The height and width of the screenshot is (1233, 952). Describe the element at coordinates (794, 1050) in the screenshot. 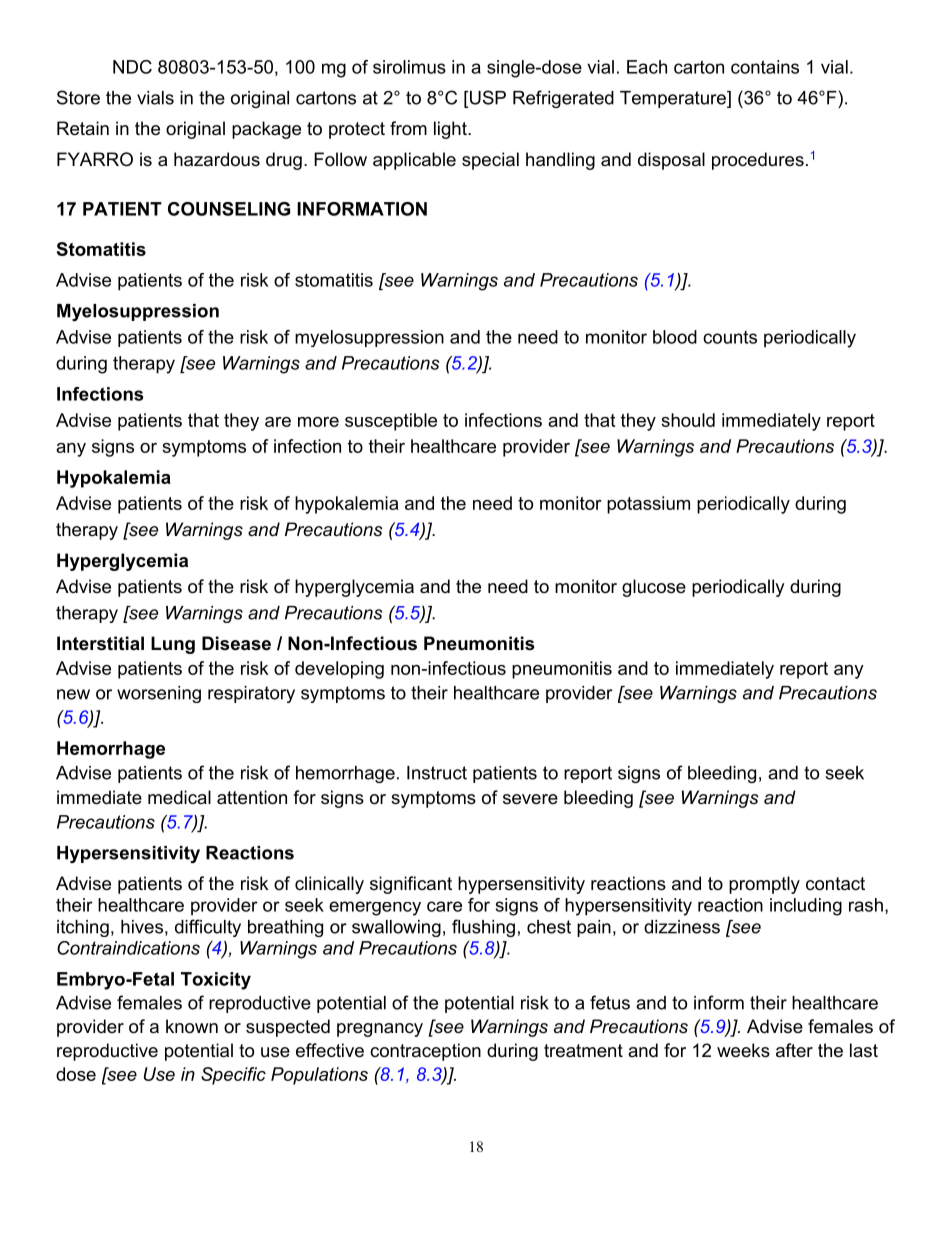

I see `after` at that location.
